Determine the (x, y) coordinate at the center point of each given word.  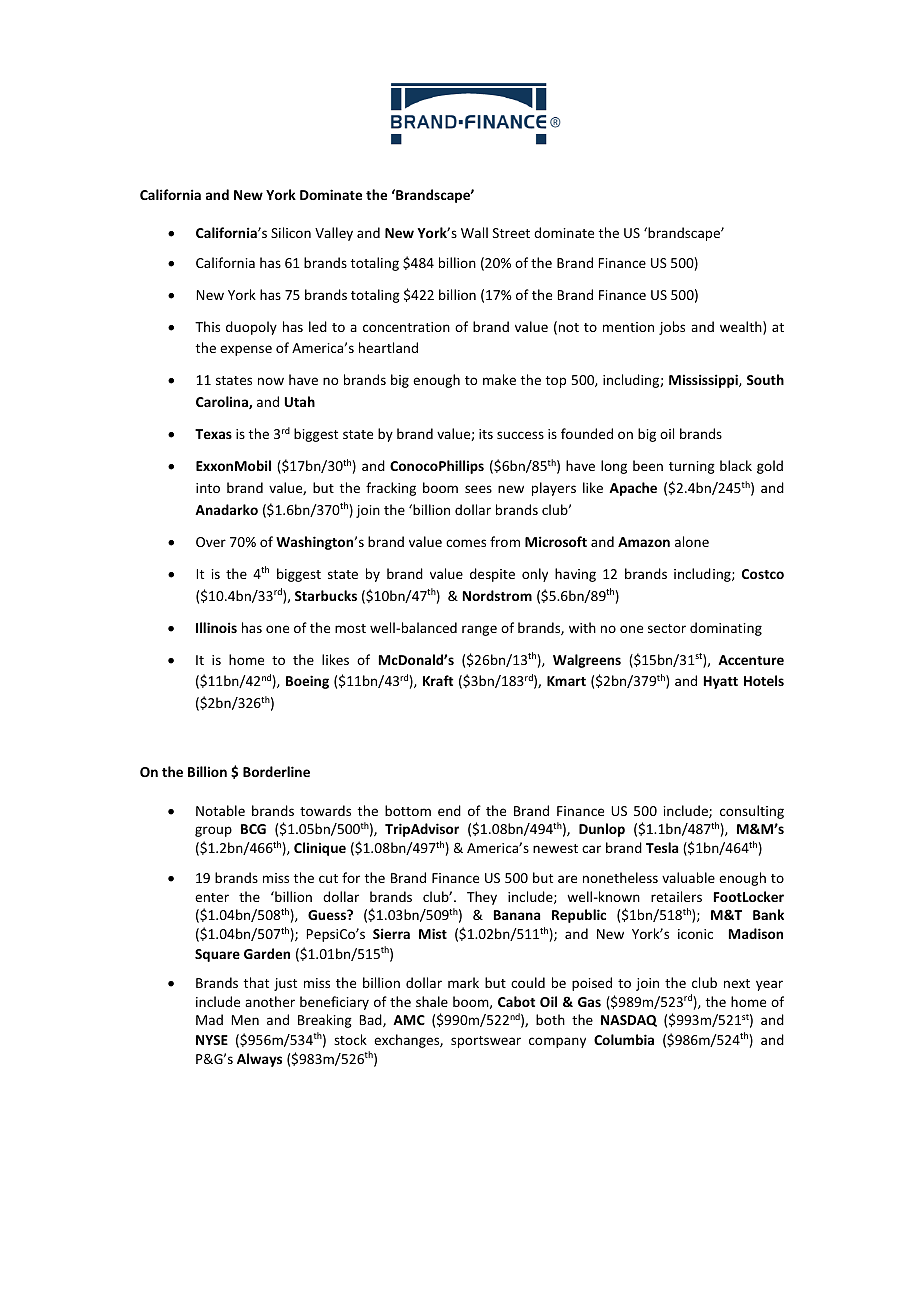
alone (692, 541)
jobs (672, 328)
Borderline (276, 771)
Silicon (291, 232)
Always (259, 1060)
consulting (752, 812)
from (505, 541)
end (449, 810)
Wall (474, 232)
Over (211, 542)
